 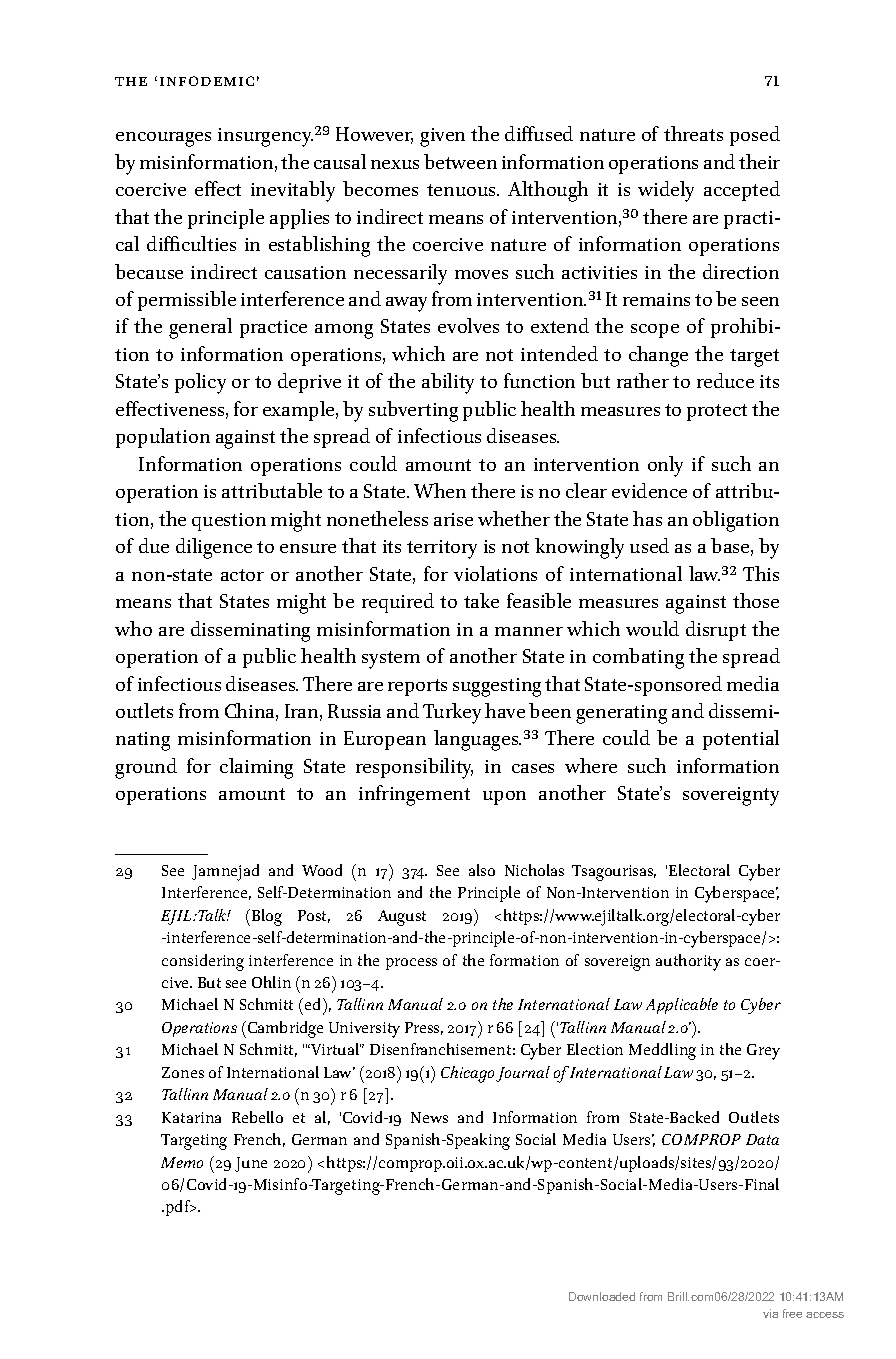 I want to click on pdf, so click(x=178, y=1208).
